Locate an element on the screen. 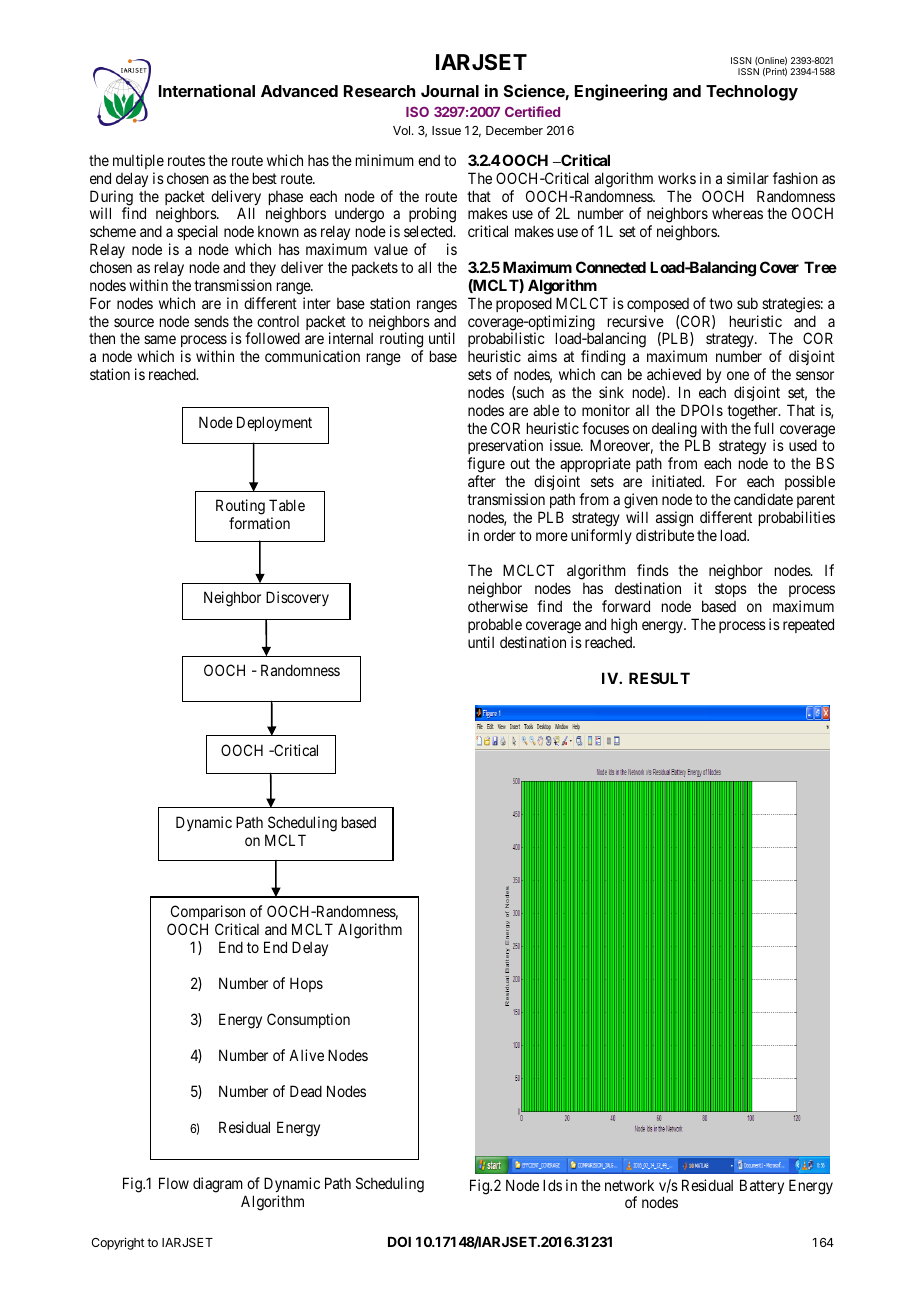 This screenshot has height=1307, width=924. Flow is located at coordinates (174, 1183).
